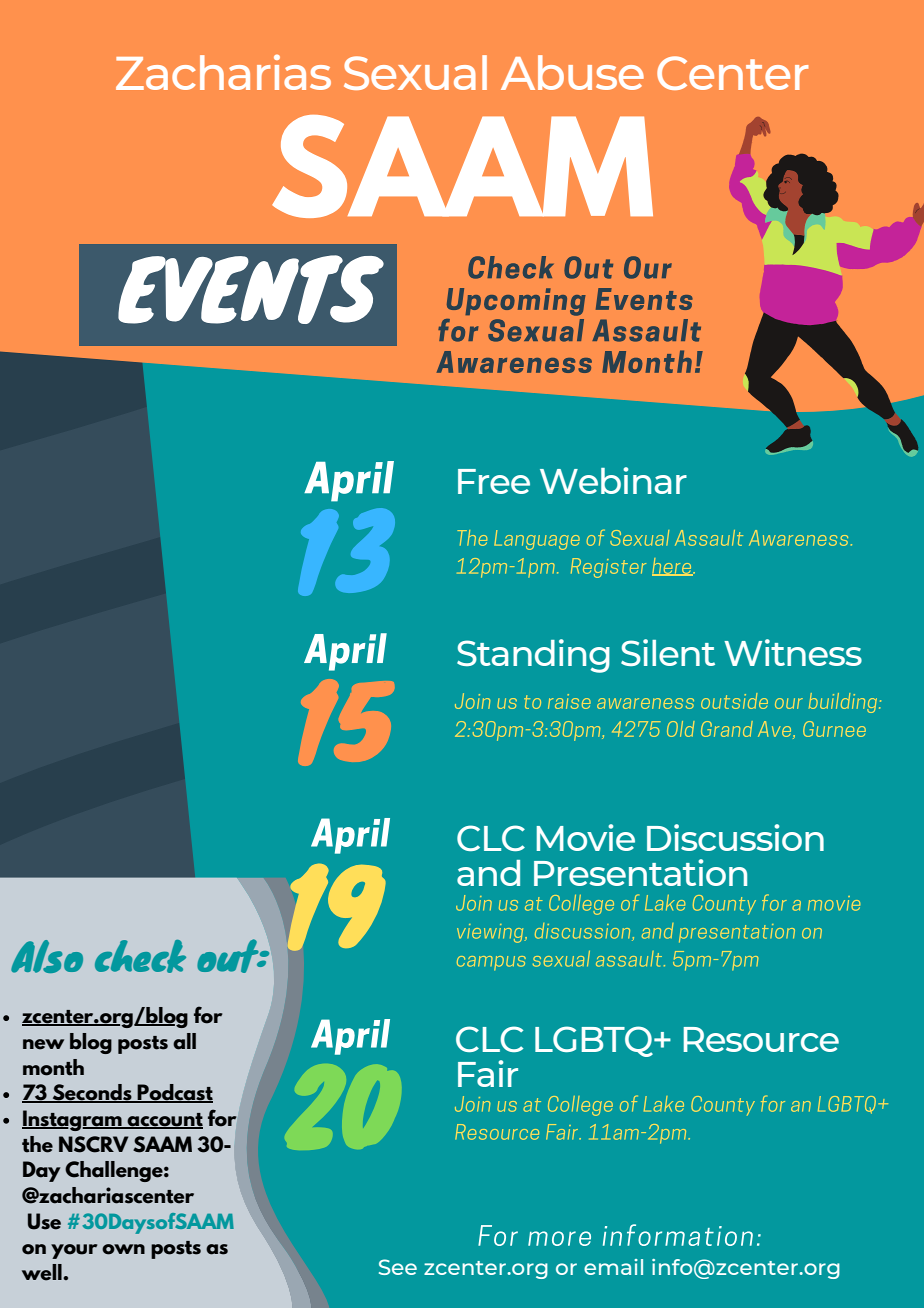 This screenshot has width=924, height=1308. What do you see at coordinates (572, 72) in the screenshot?
I see `Abuse` at bounding box center [572, 72].
